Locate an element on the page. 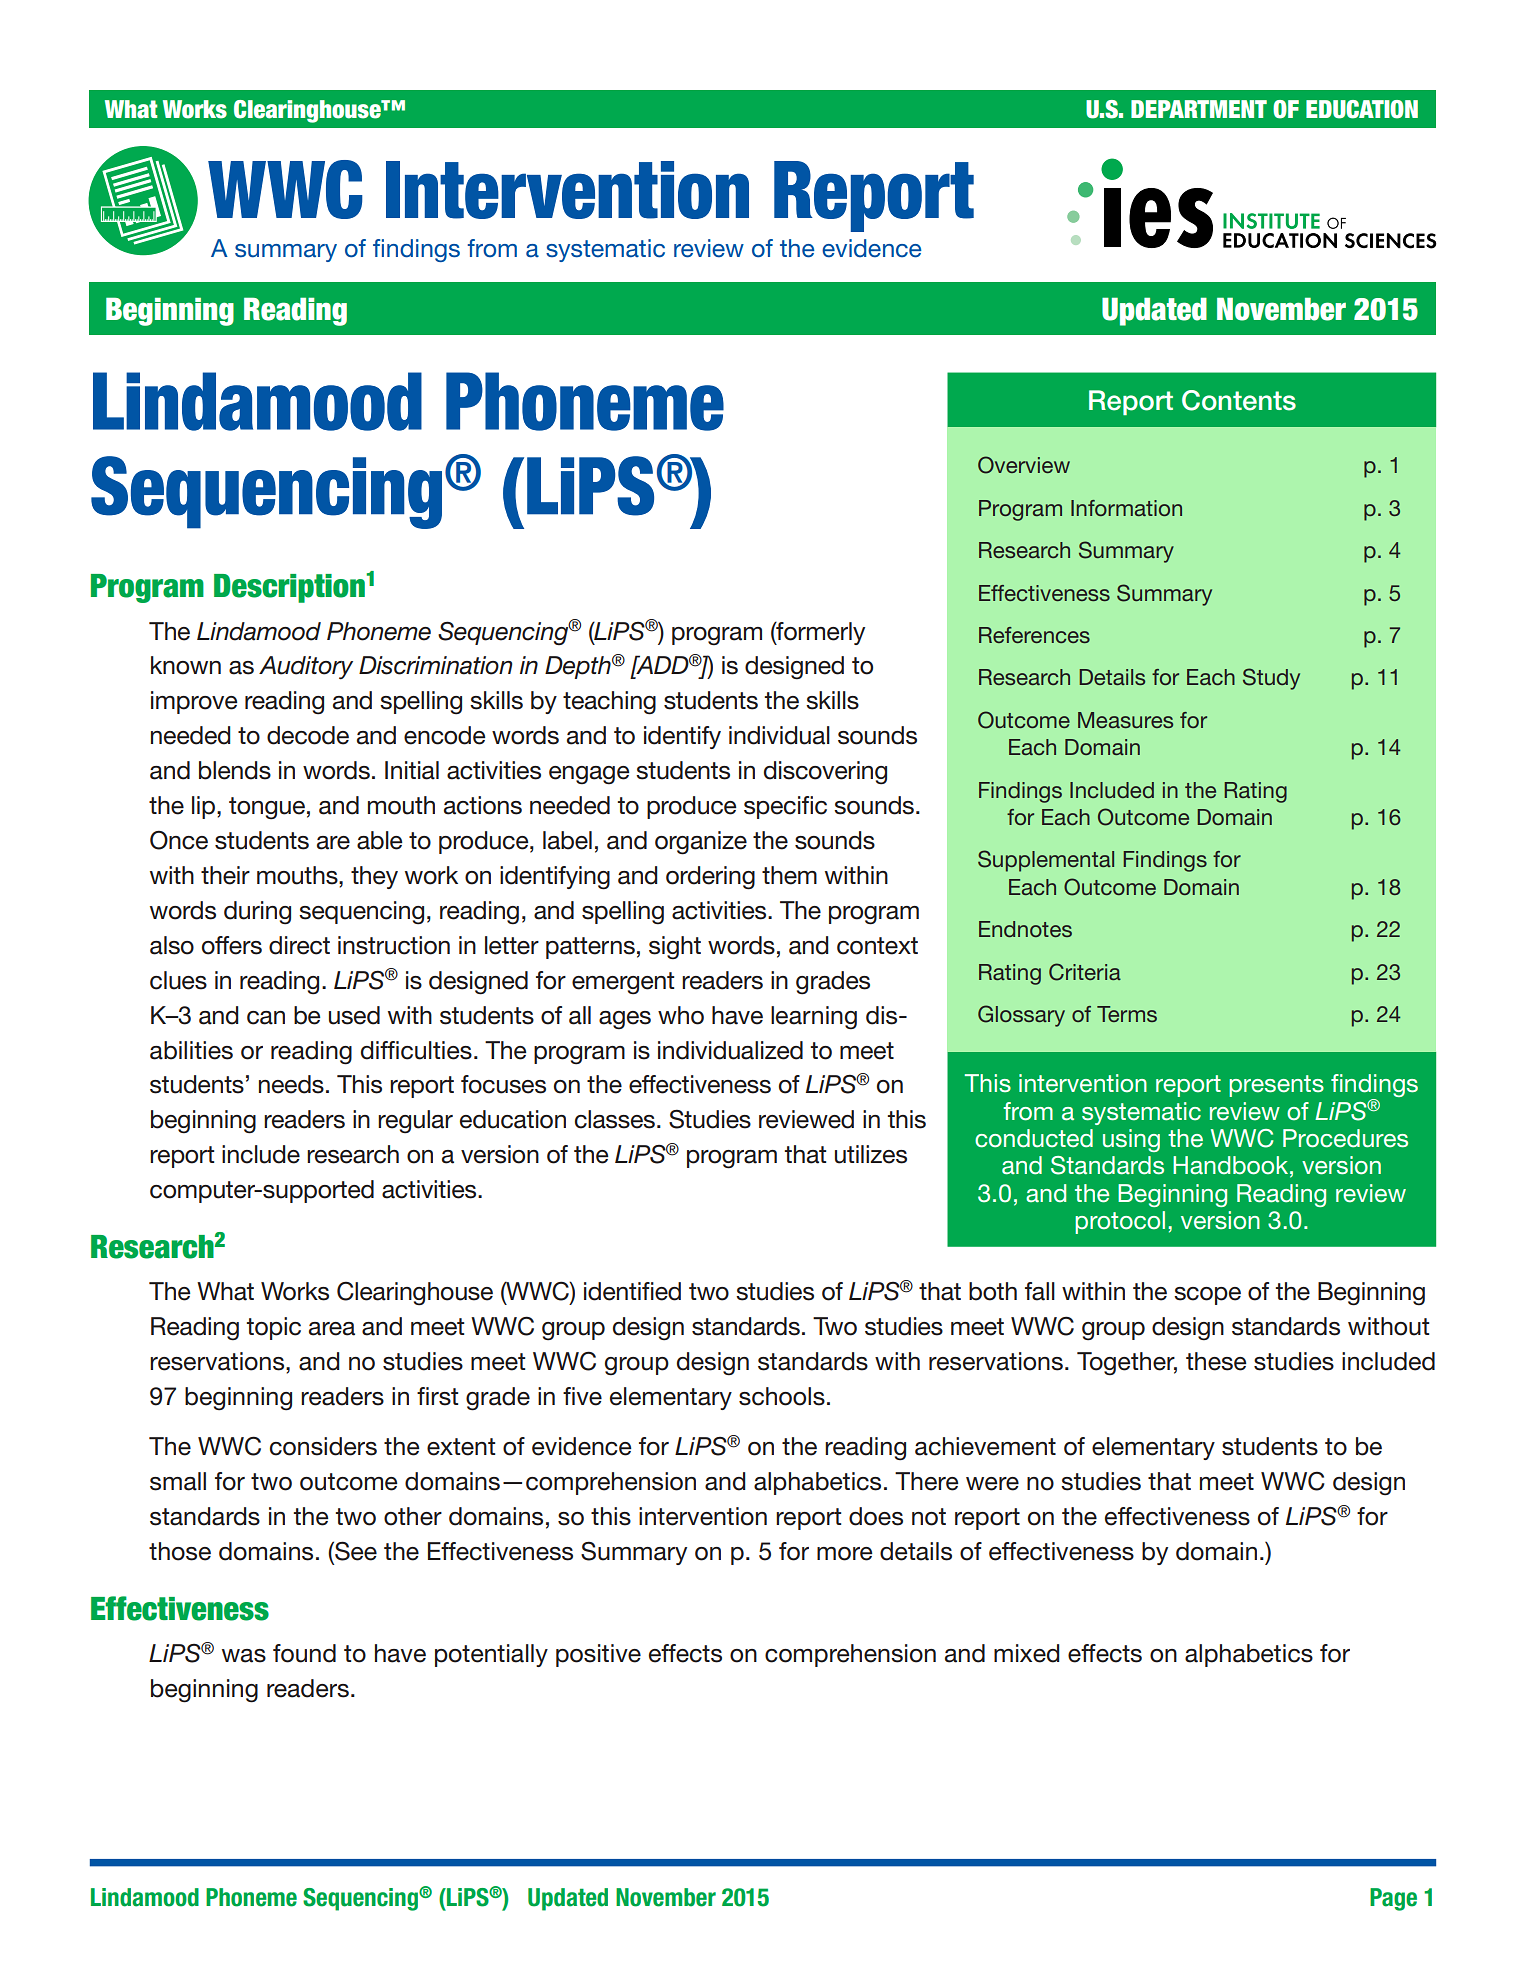 This page has width=1526, height=1975. used is located at coordinates (354, 1015).
